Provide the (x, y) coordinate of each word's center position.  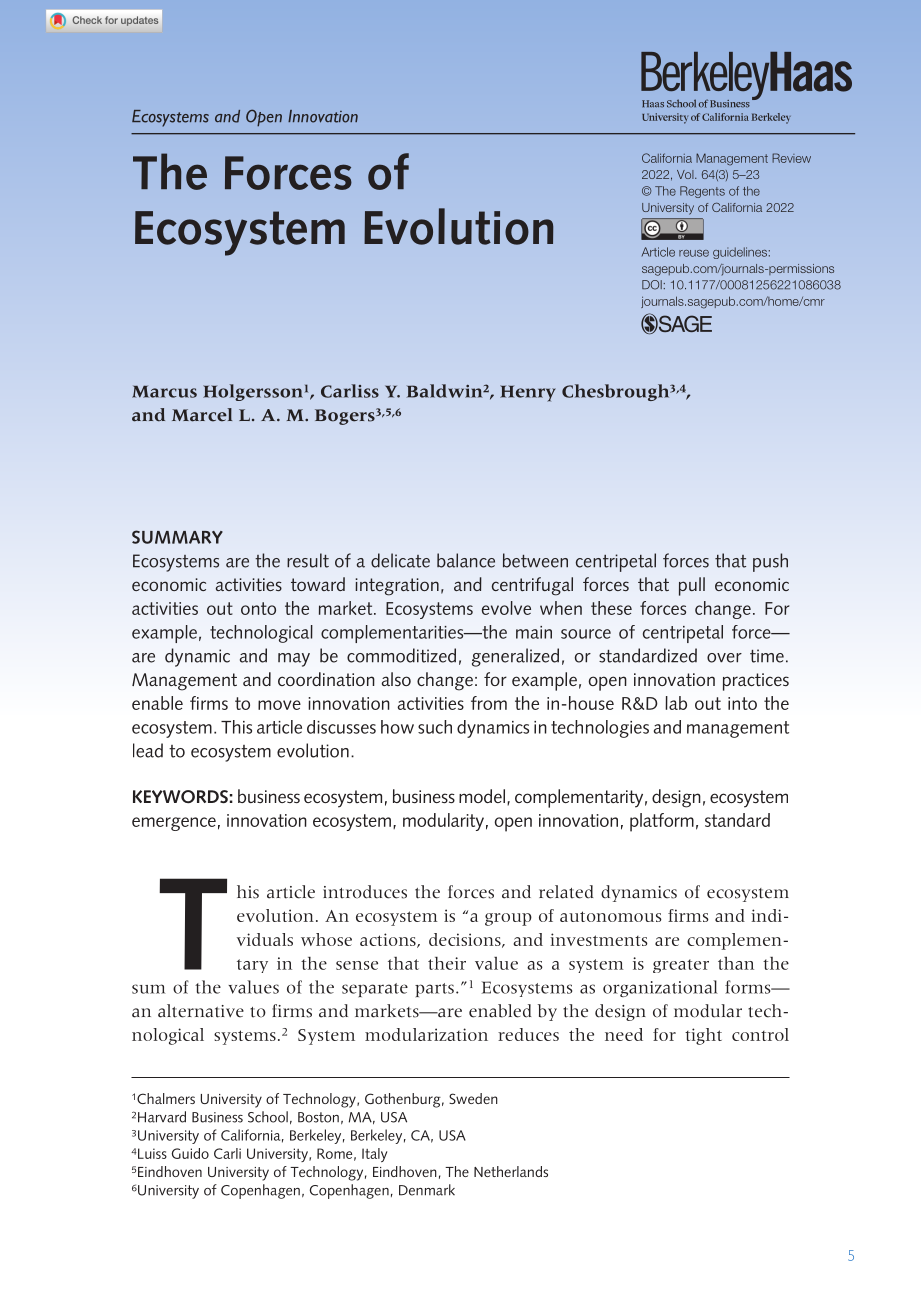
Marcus (164, 391)
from (489, 703)
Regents (702, 192)
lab (676, 703)
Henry (528, 393)
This (236, 727)
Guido (190, 1153)
